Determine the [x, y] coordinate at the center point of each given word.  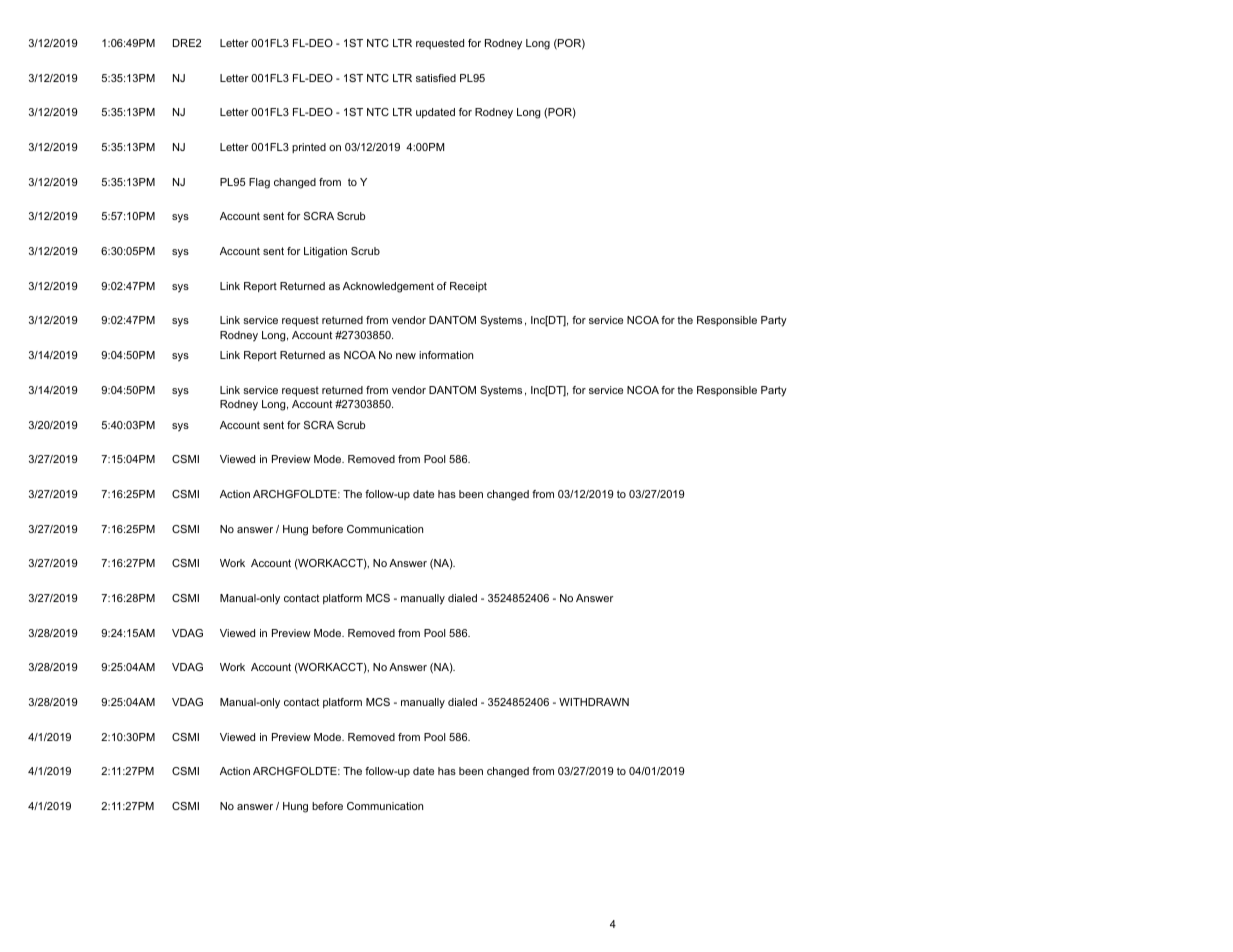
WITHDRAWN [594, 702]
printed [309, 148]
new [406, 356]
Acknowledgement [388, 287]
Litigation [325, 252]
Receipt [468, 287]
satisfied [436, 78]
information [446, 355]
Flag [259, 183]
